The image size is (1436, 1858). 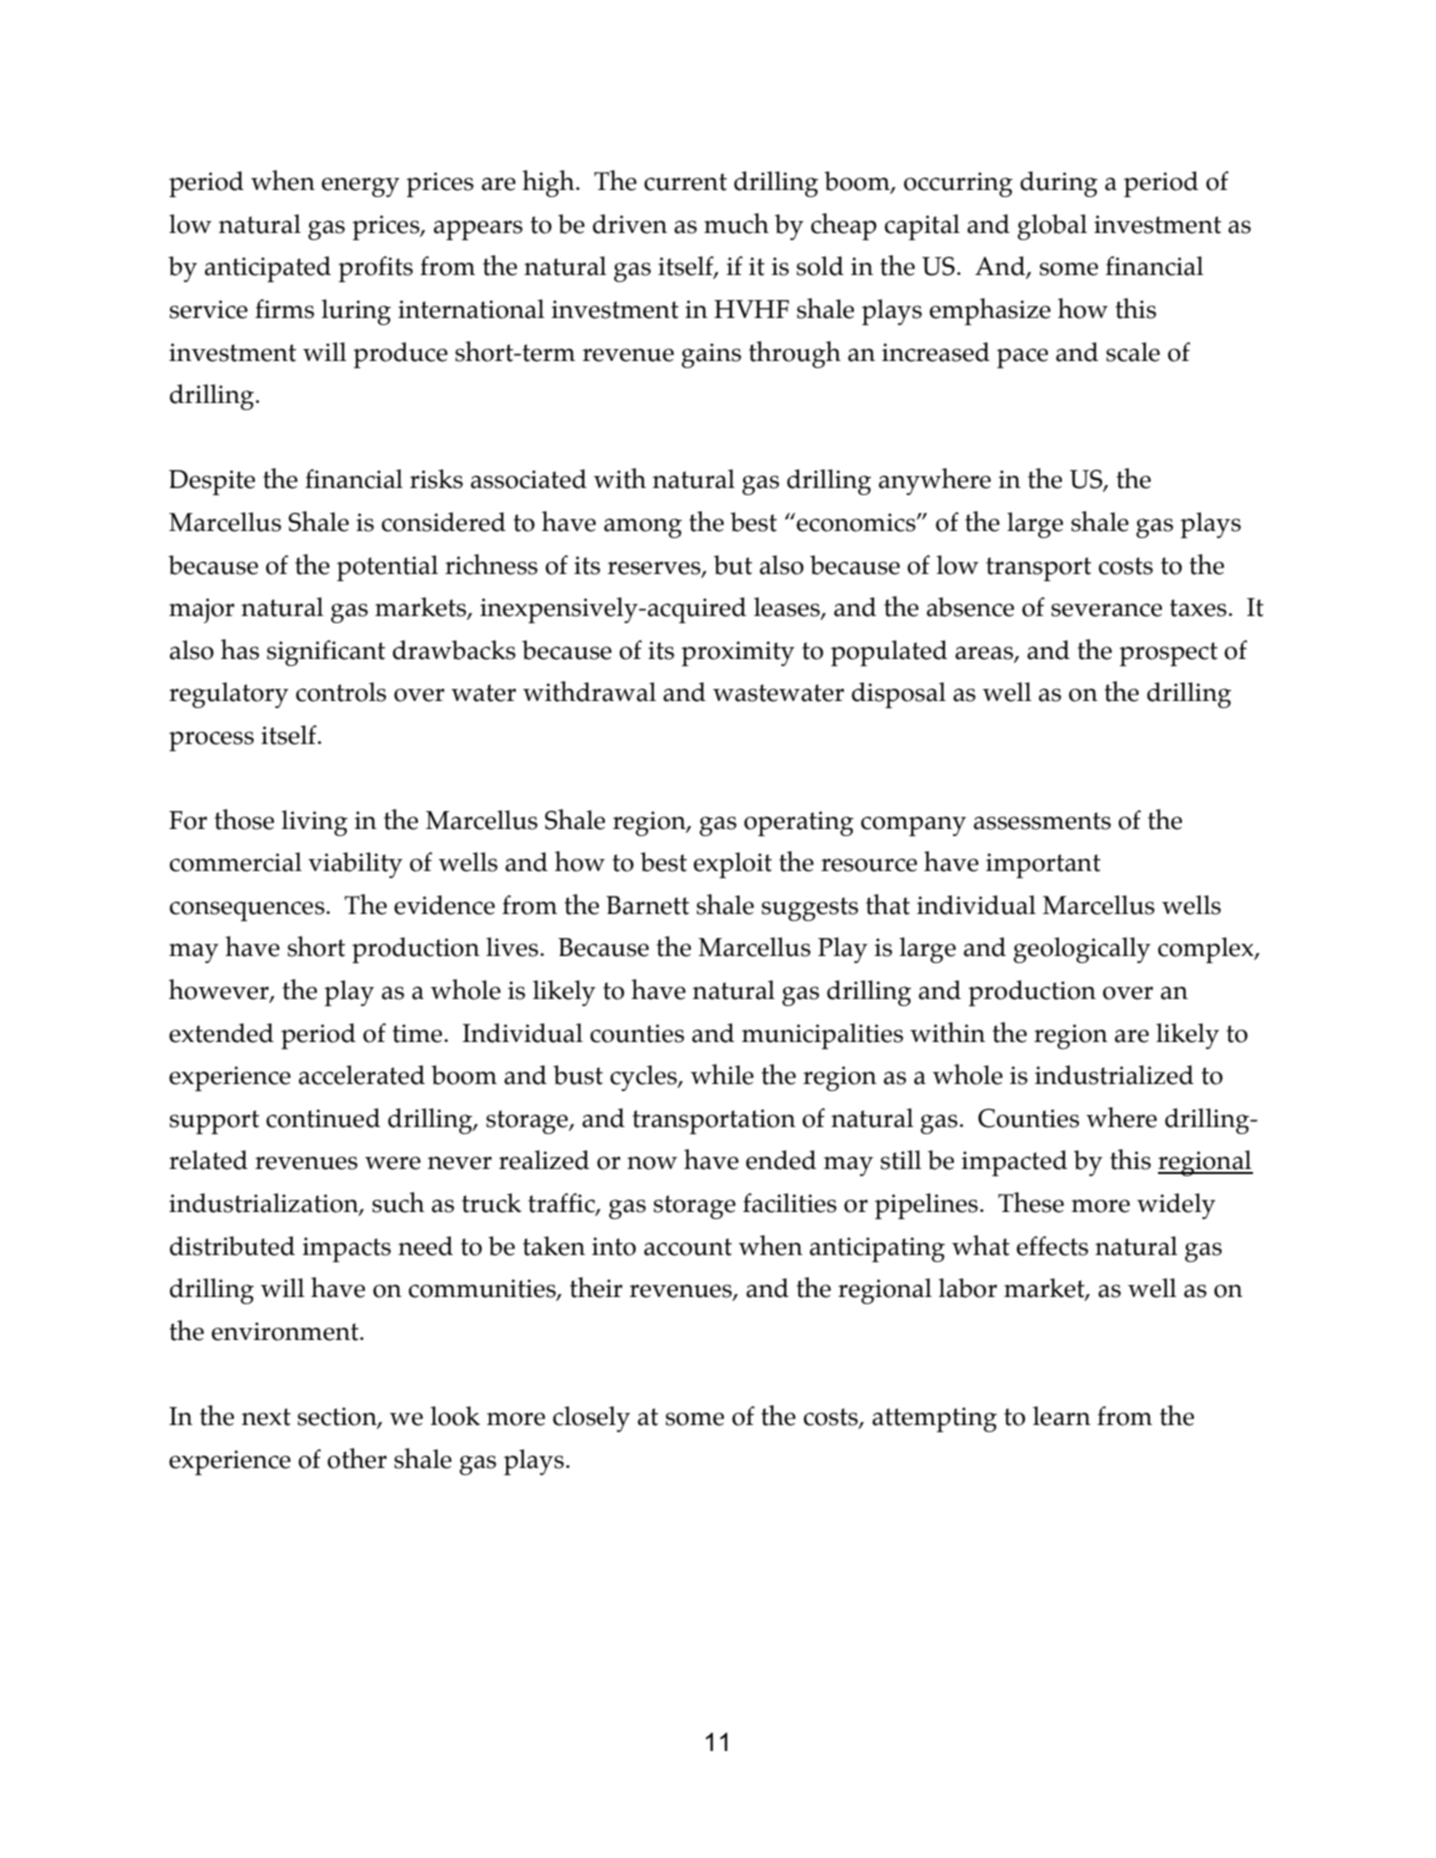 What do you see at coordinates (591, 1419) in the screenshot?
I see `closely` at bounding box center [591, 1419].
